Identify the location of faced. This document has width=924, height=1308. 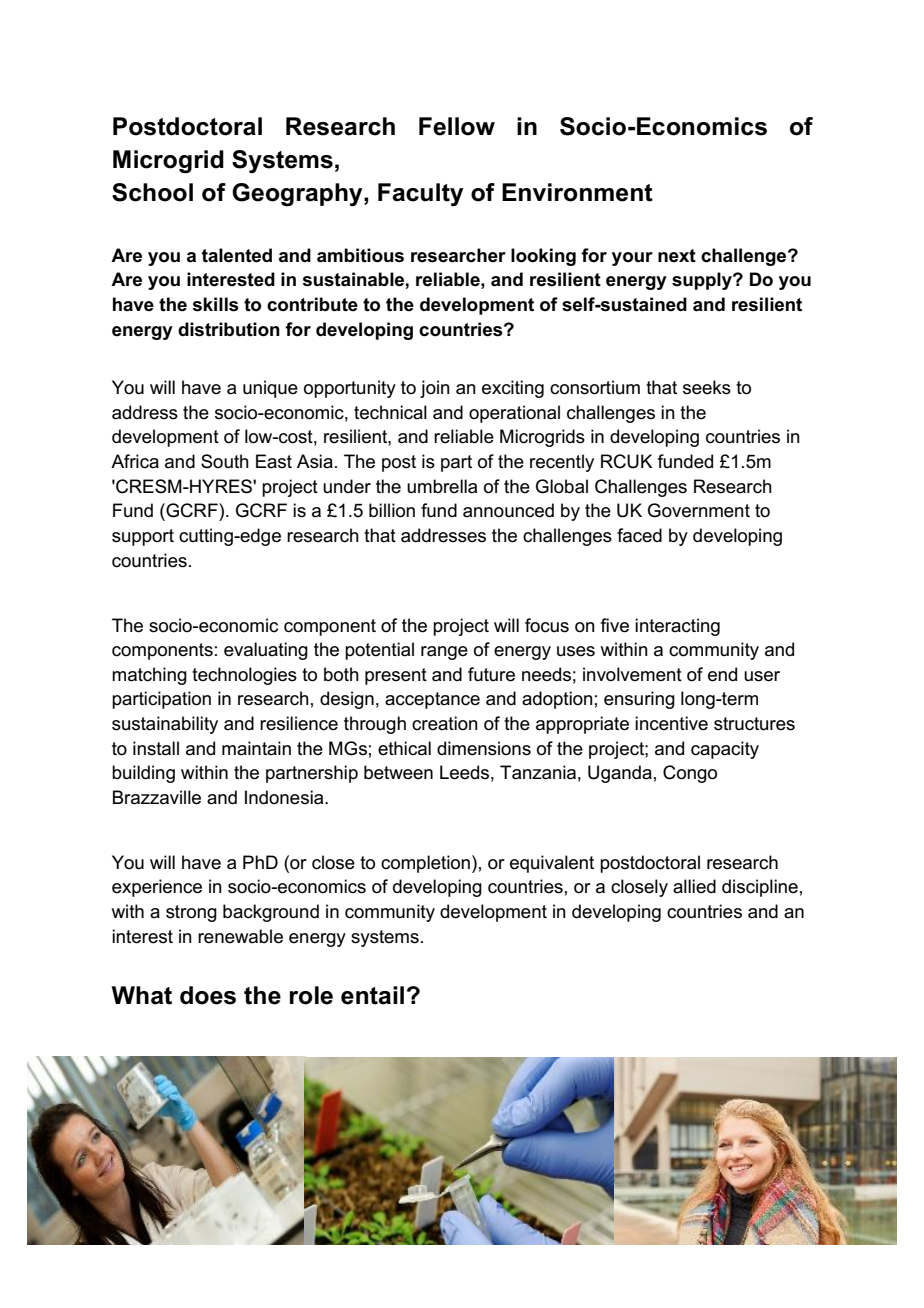
(639, 535).
